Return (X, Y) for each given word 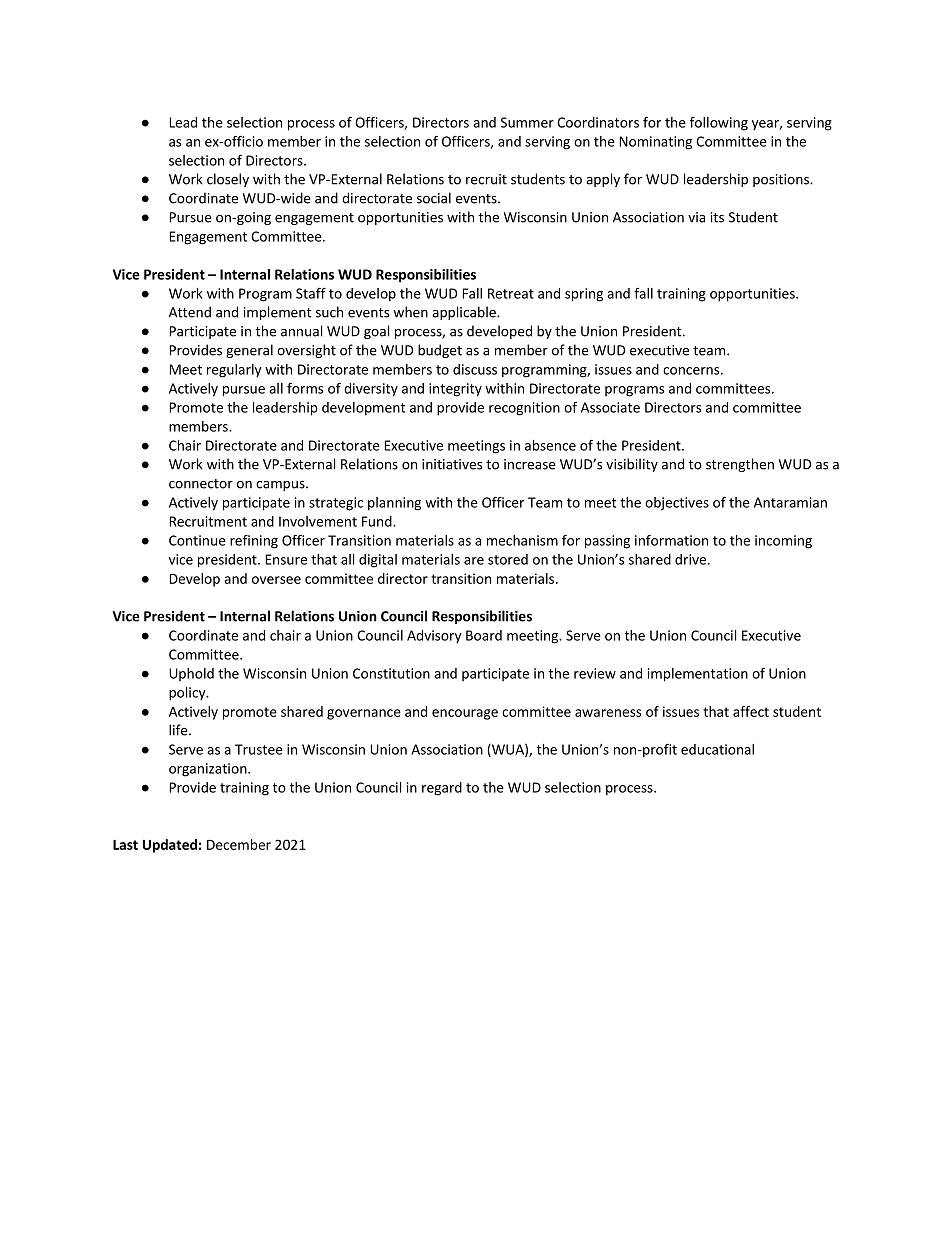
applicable (465, 313)
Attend (190, 312)
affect (751, 711)
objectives (677, 504)
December (239, 844)
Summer (527, 122)
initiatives (452, 464)
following (719, 124)
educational (717, 749)
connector (201, 484)
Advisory (434, 637)
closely (228, 180)
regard (442, 789)
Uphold (191, 674)
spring (584, 295)
